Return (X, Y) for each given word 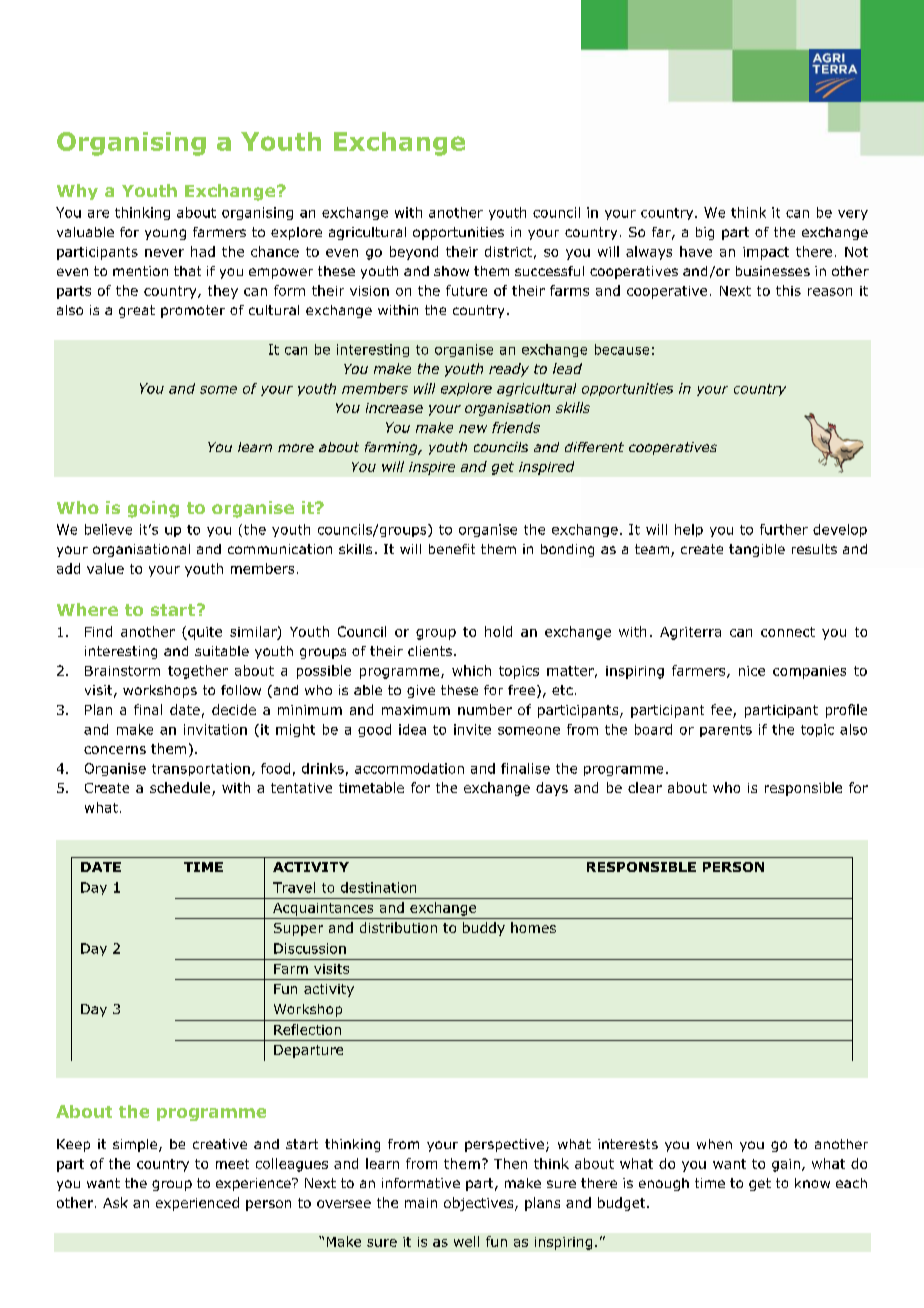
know (812, 1183)
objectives (480, 1204)
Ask (115, 1202)
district (508, 251)
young (165, 234)
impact (766, 253)
